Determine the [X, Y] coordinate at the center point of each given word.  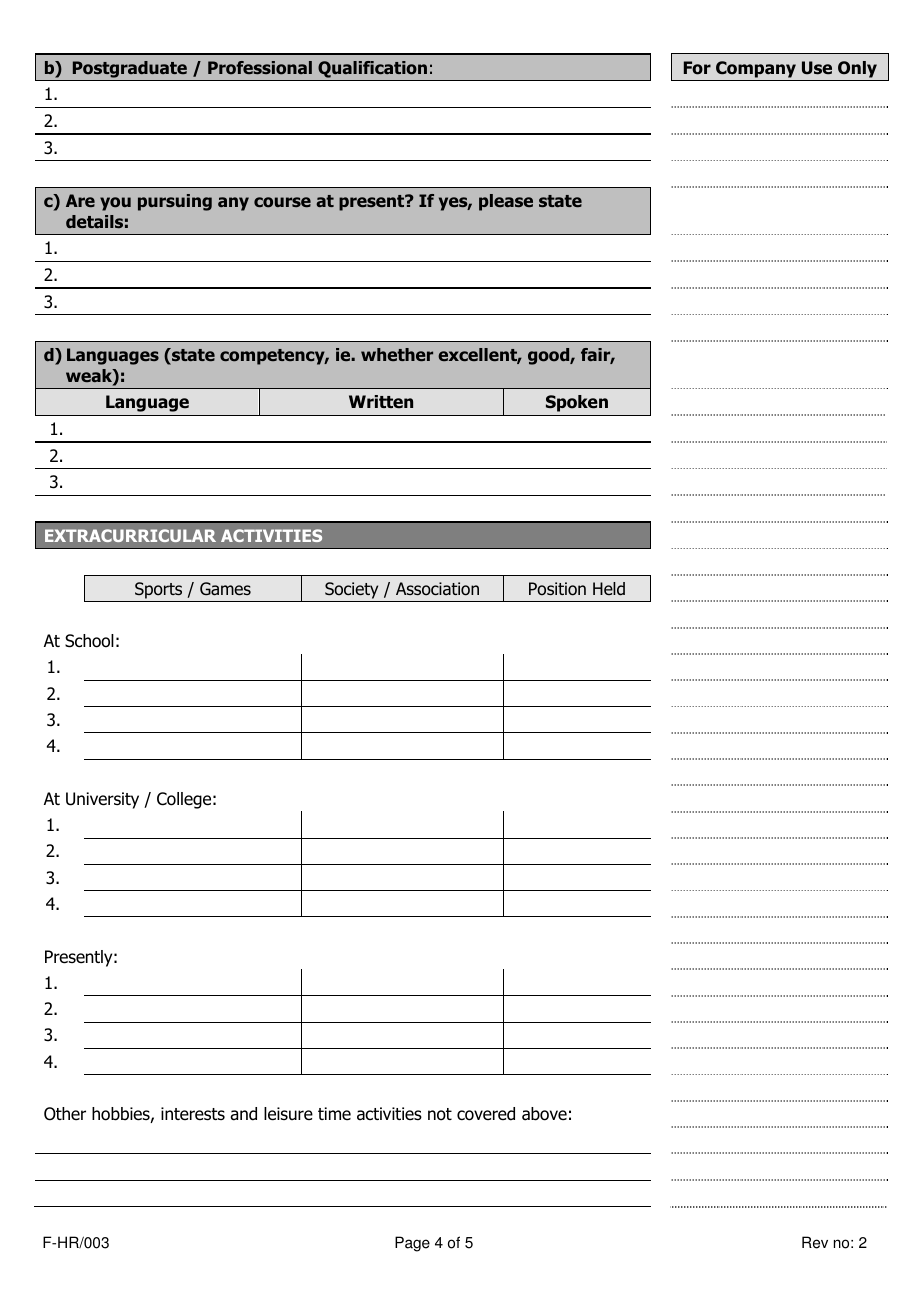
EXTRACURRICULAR [130, 535]
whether [397, 354]
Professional [260, 68]
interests [193, 1114]
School [89, 641]
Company [756, 69]
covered [486, 1114]
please [506, 202]
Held [609, 589]
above [544, 1114]
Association [437, 589]
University [102, 800]
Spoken [577, 403]
